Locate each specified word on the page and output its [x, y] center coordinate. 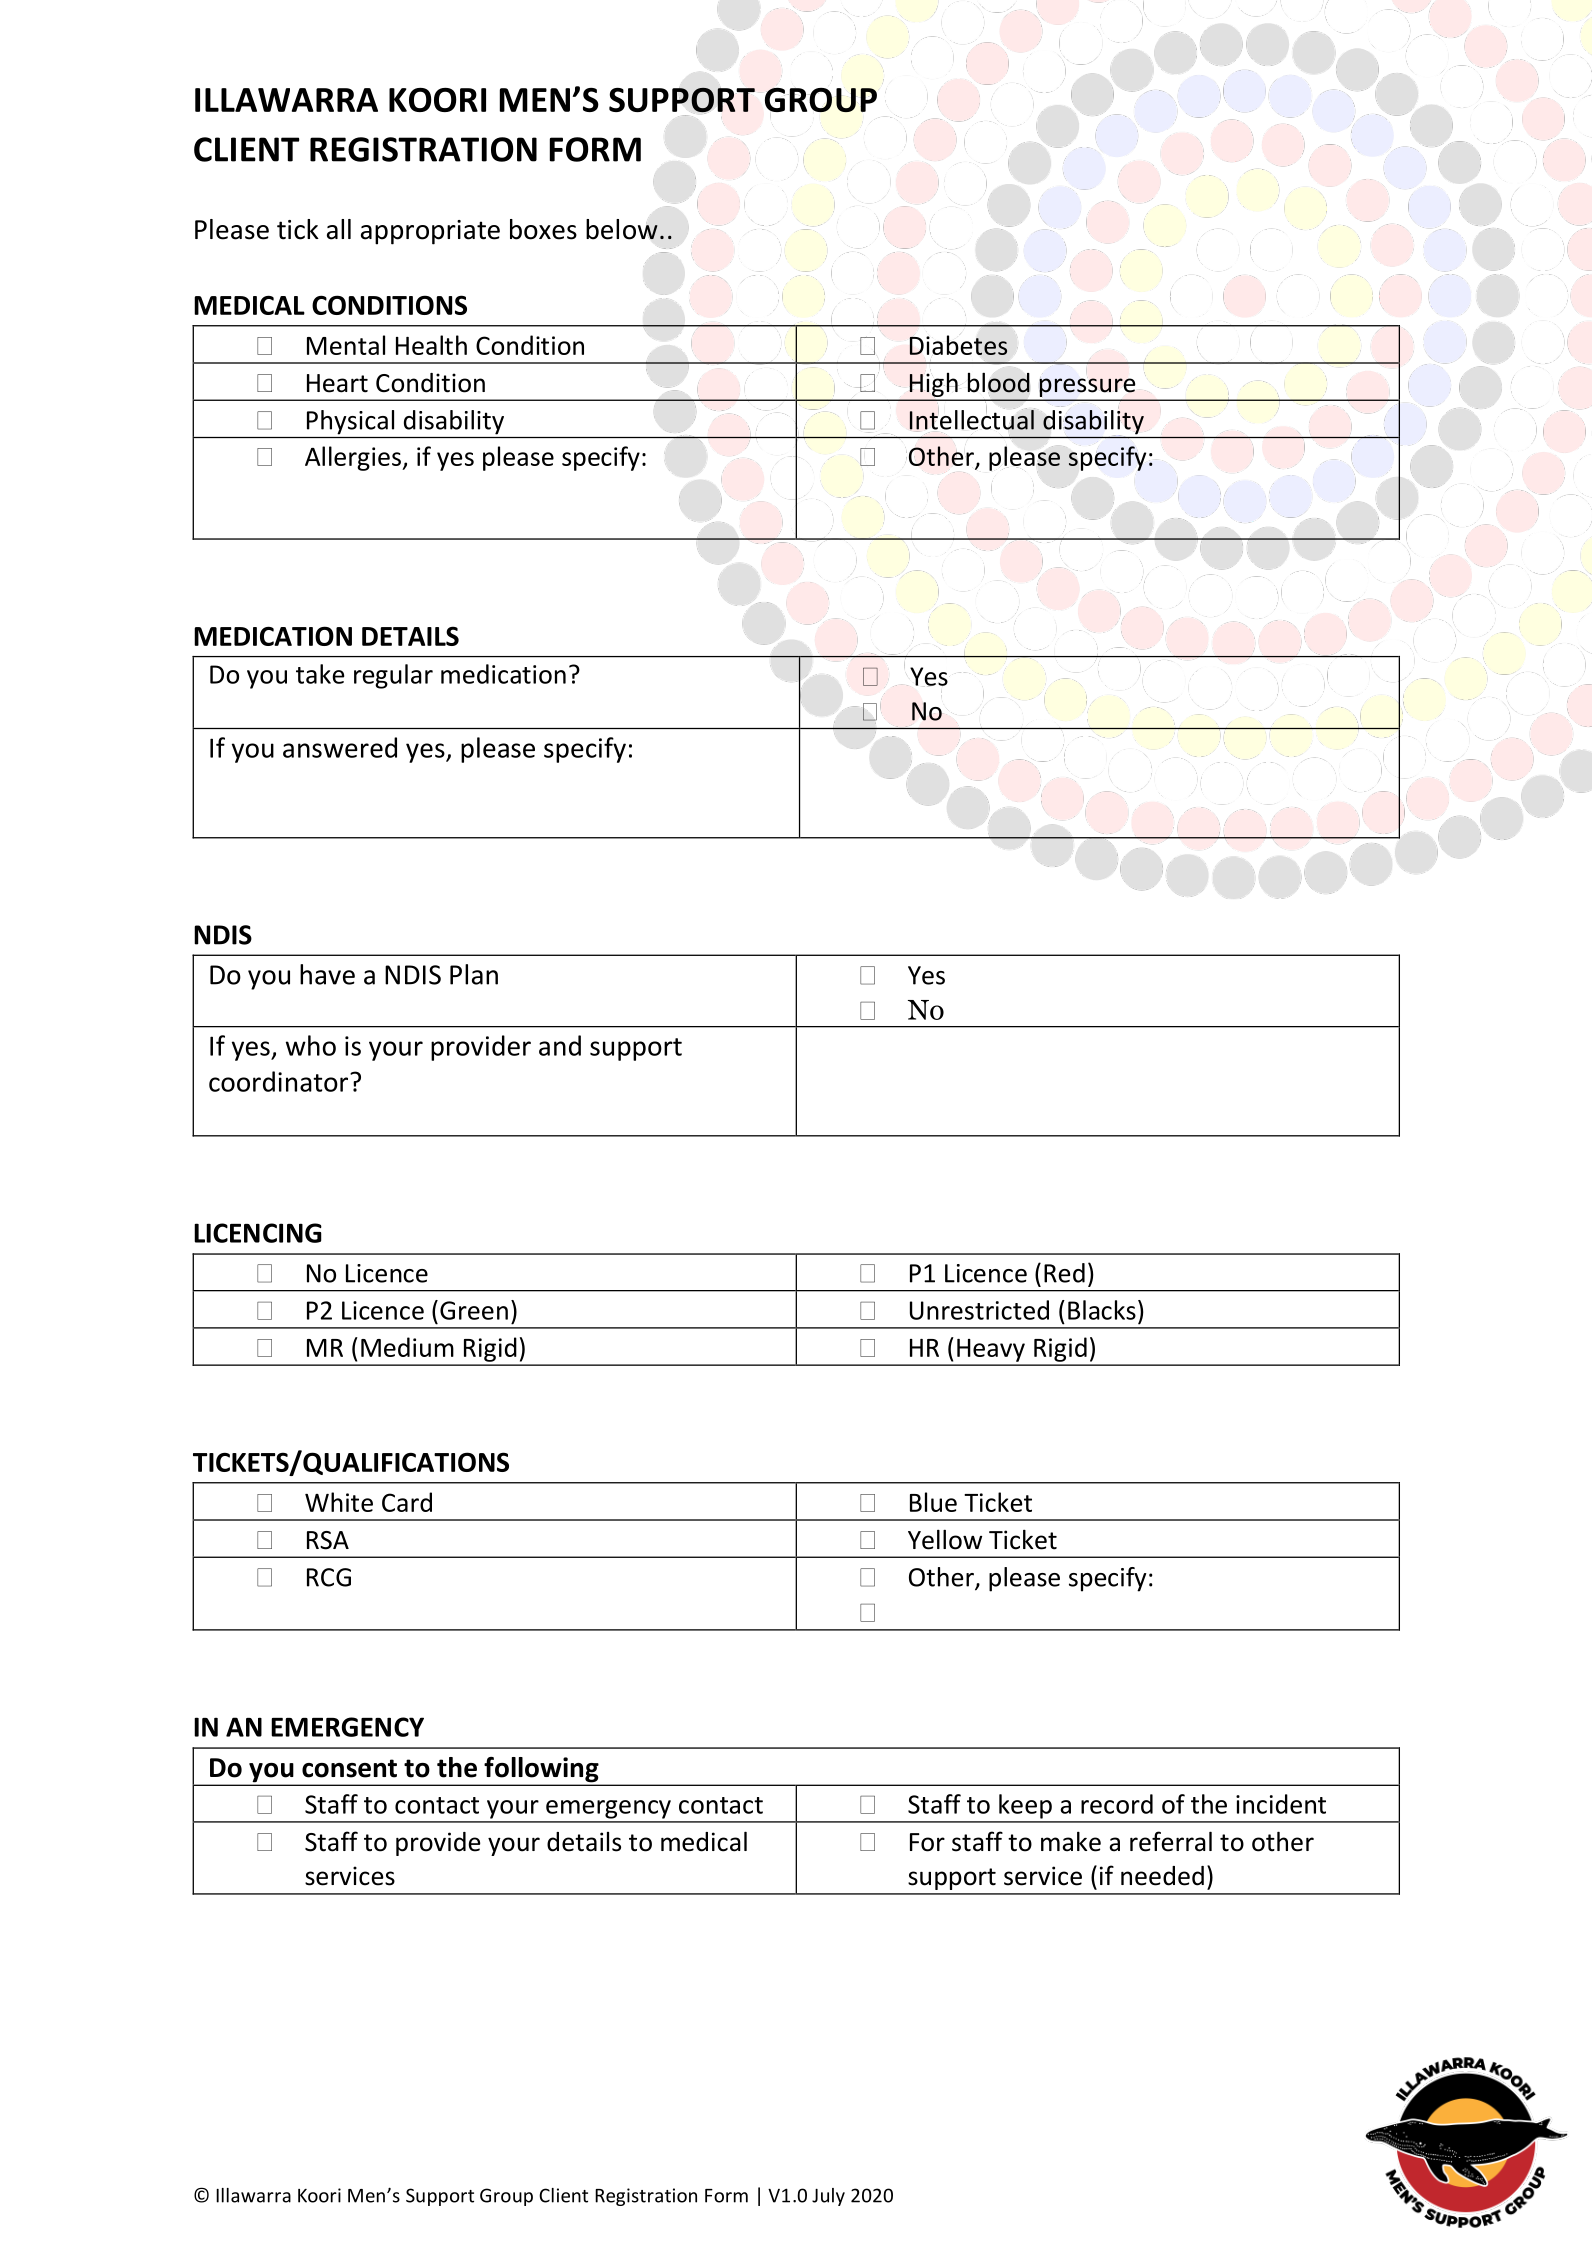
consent [349, 1768]
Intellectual [972, 419]
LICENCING [258, 1233]
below [622, 229]
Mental [346, 345]
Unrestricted [979, 1310]
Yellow [945, 1539]
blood [998, 382]
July [828, 2197]
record [1117, 1804]
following [541, 1771]
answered [340, 747]
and [560, 1045]
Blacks [1102, 1310]
